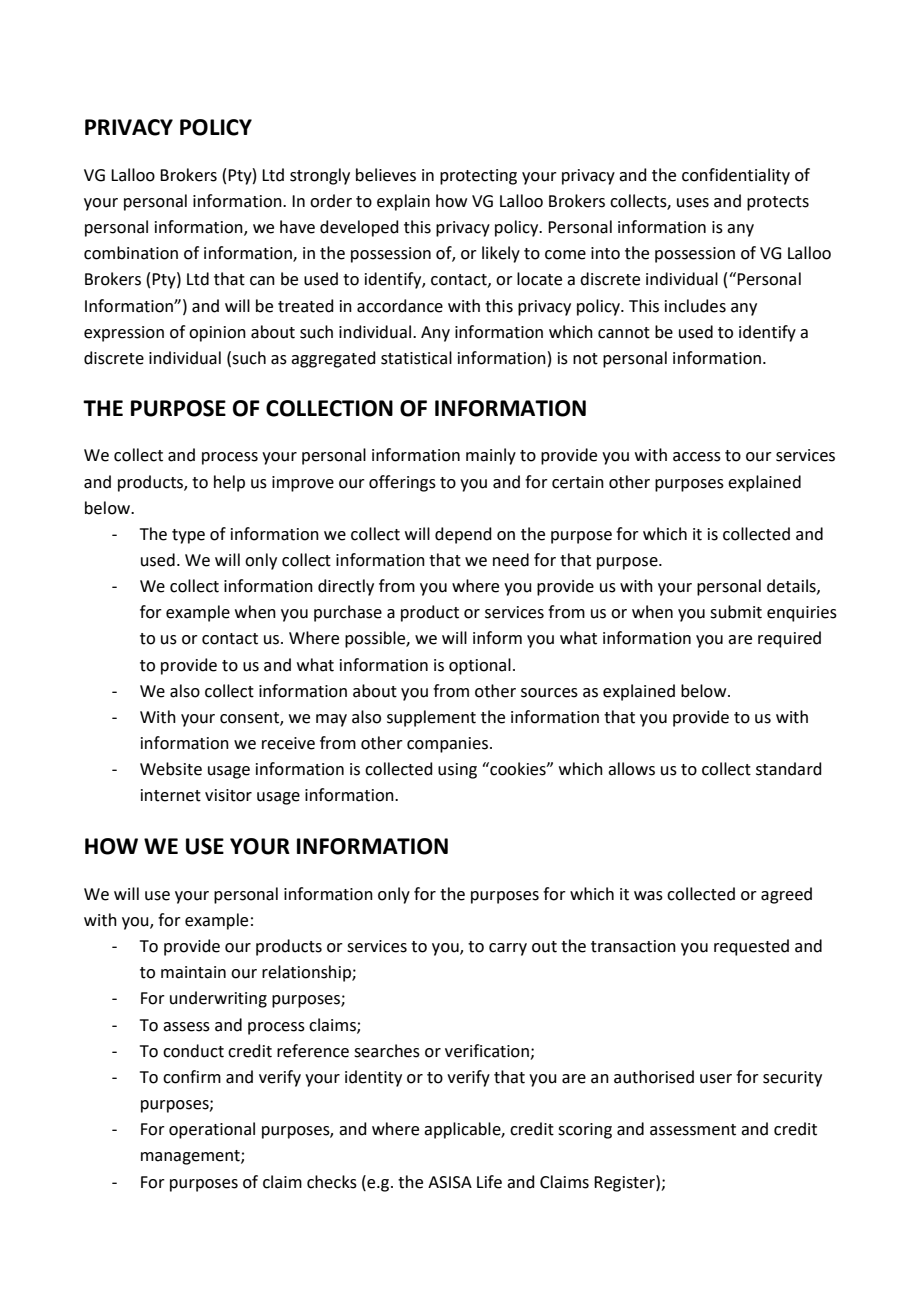  I want to click on user, so click(716, 1079).
